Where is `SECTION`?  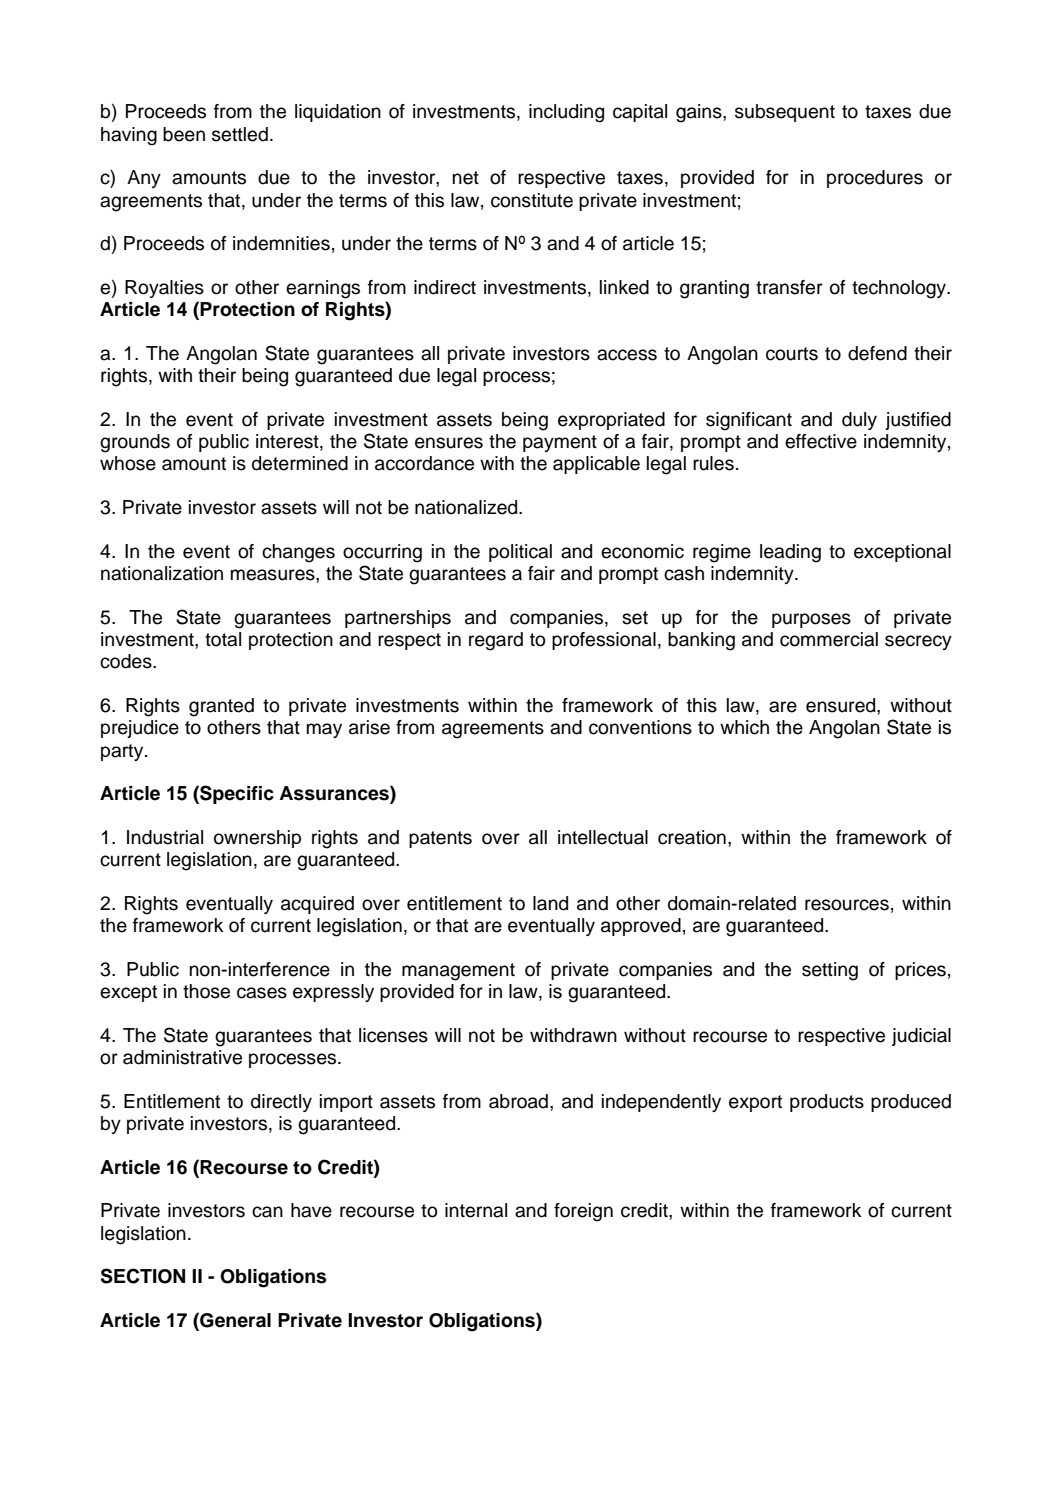
SECTION is located at coordinates (143, 1276).
